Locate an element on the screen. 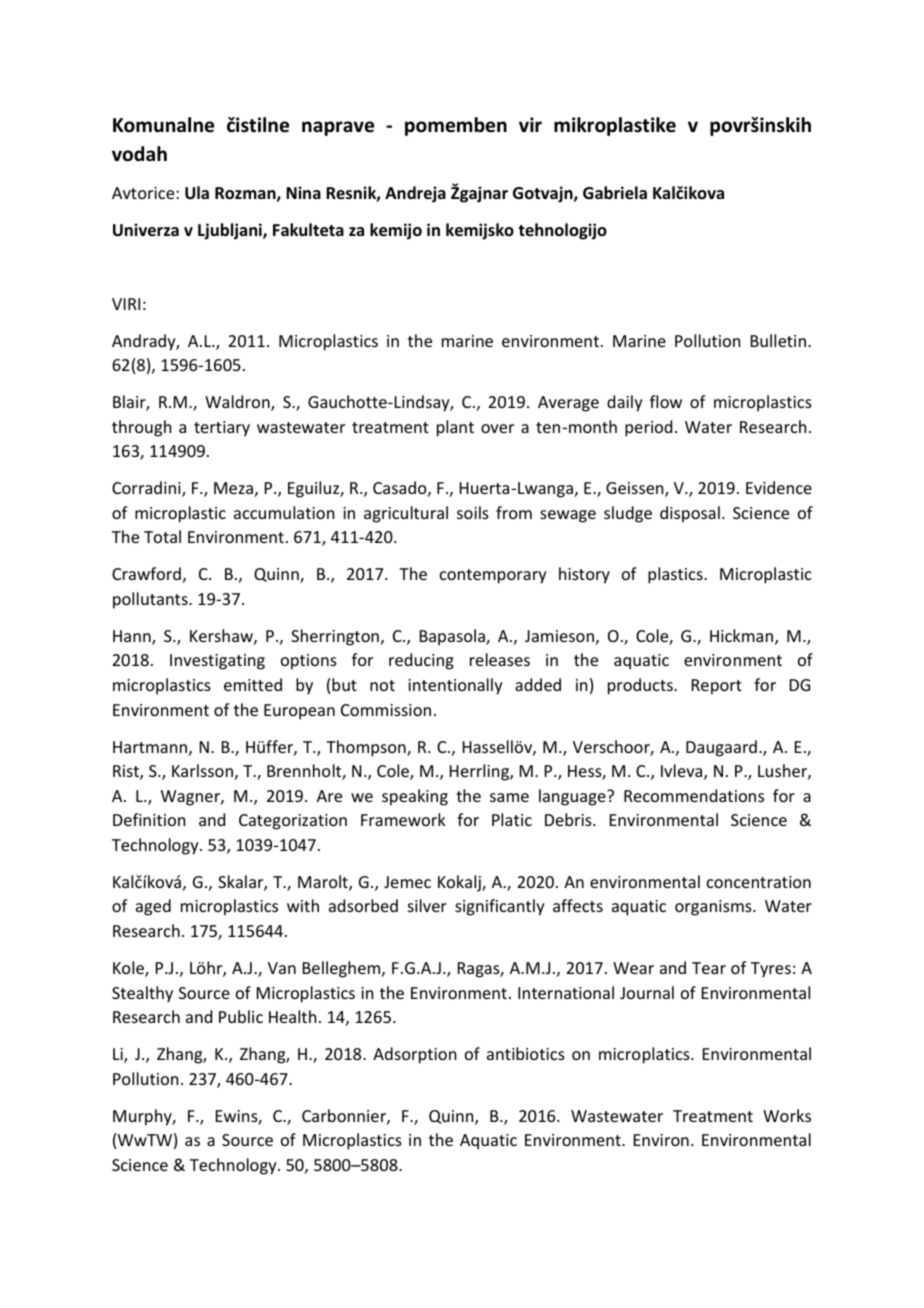 The width and height of the screenshot is (924, 1308). Gabriela is located at coordinates (615, 193).
